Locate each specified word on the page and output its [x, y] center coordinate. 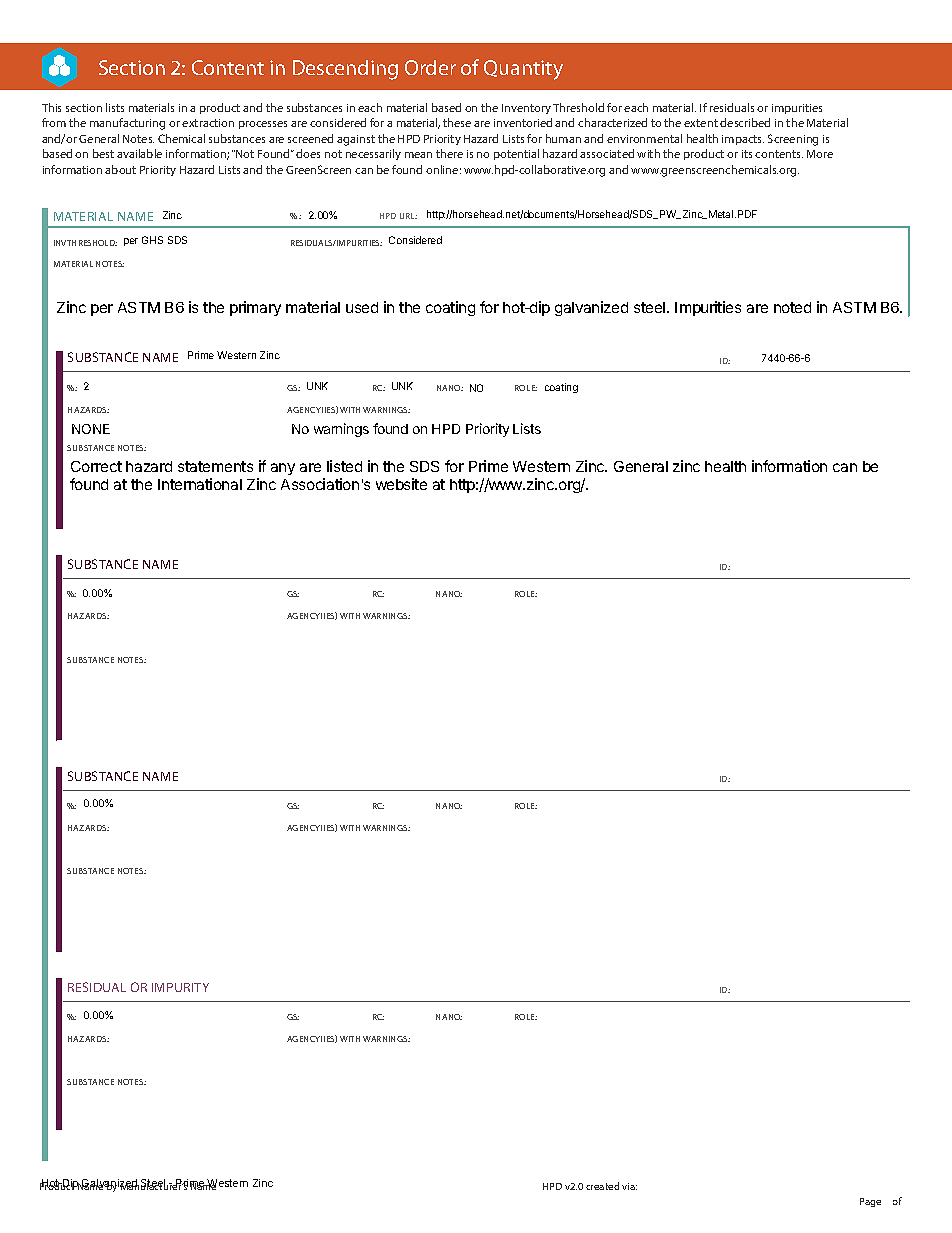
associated [607, 153]
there [449, 153]
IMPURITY [180, 987]
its [747, 154]
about [120, 169]
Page [870, 1202]
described [745, 122]
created [602, 1186]
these [457, 122]
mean [418, 155]
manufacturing [127, 124]
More [820, 154]
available [139, 153]
